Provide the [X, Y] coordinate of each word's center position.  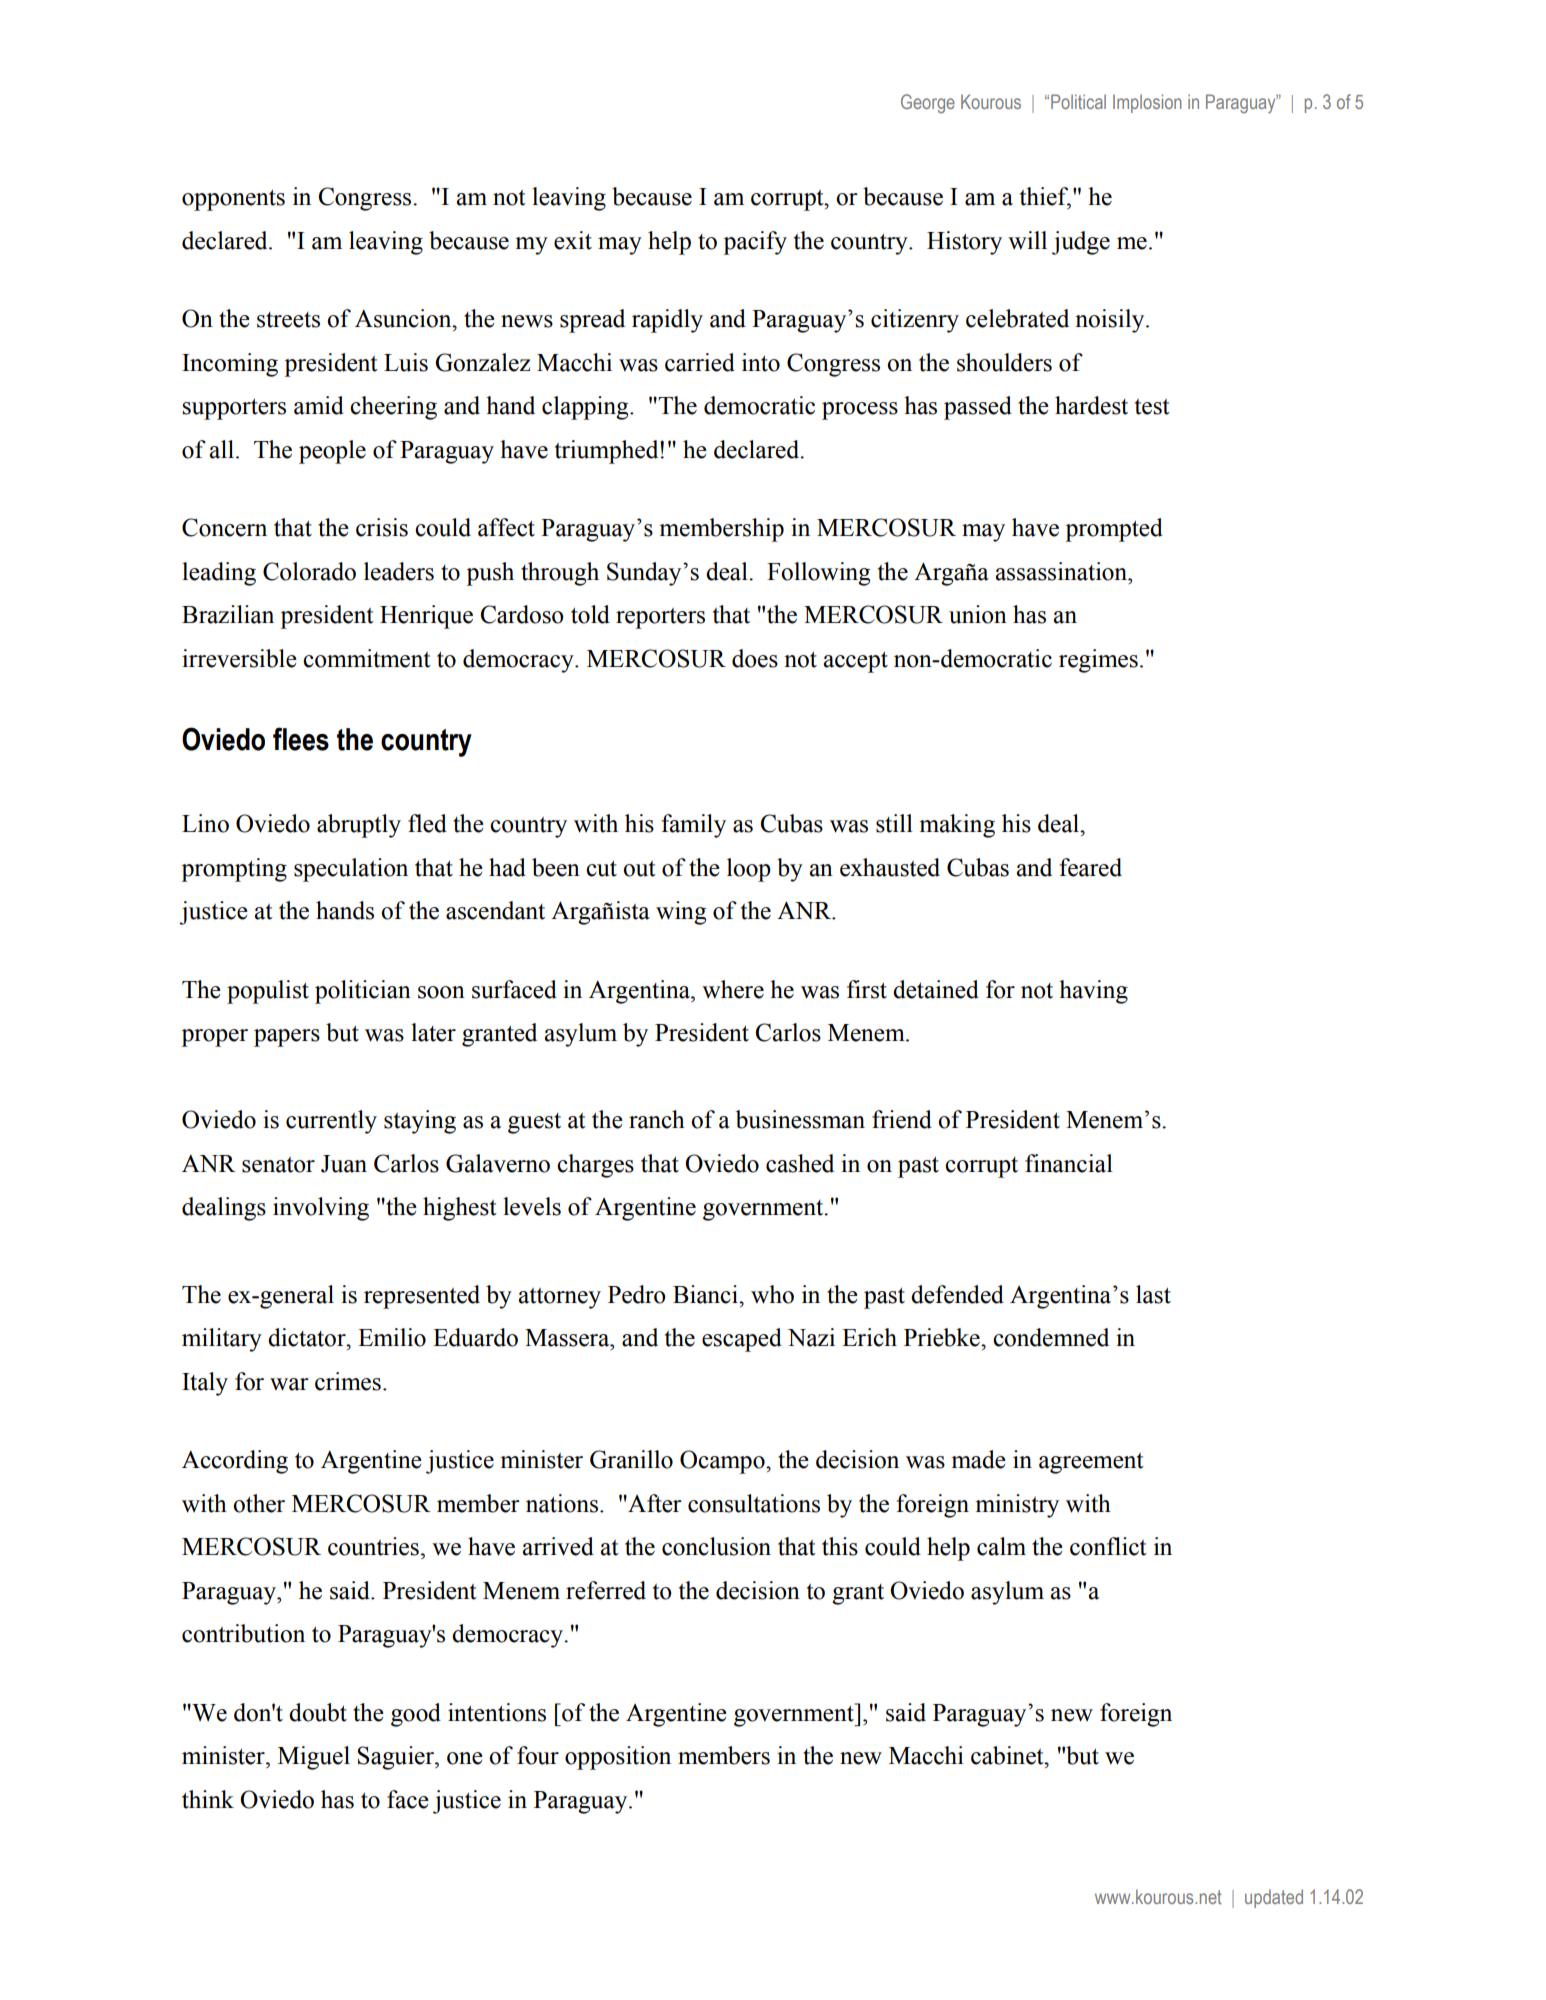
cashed [800, 1163]
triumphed [608, 452]
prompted [1114, 530]
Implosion [1147, 103]
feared [1090, 867]
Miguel [314, 1758]
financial [1069, 1163]
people [332, 452]
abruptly [359, 826]
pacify [755, 243]
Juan [344, 1164]
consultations [754, 1503]
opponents [233, 200]
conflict [1108, 1546]
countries [373, 1546]
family [693, 826]
